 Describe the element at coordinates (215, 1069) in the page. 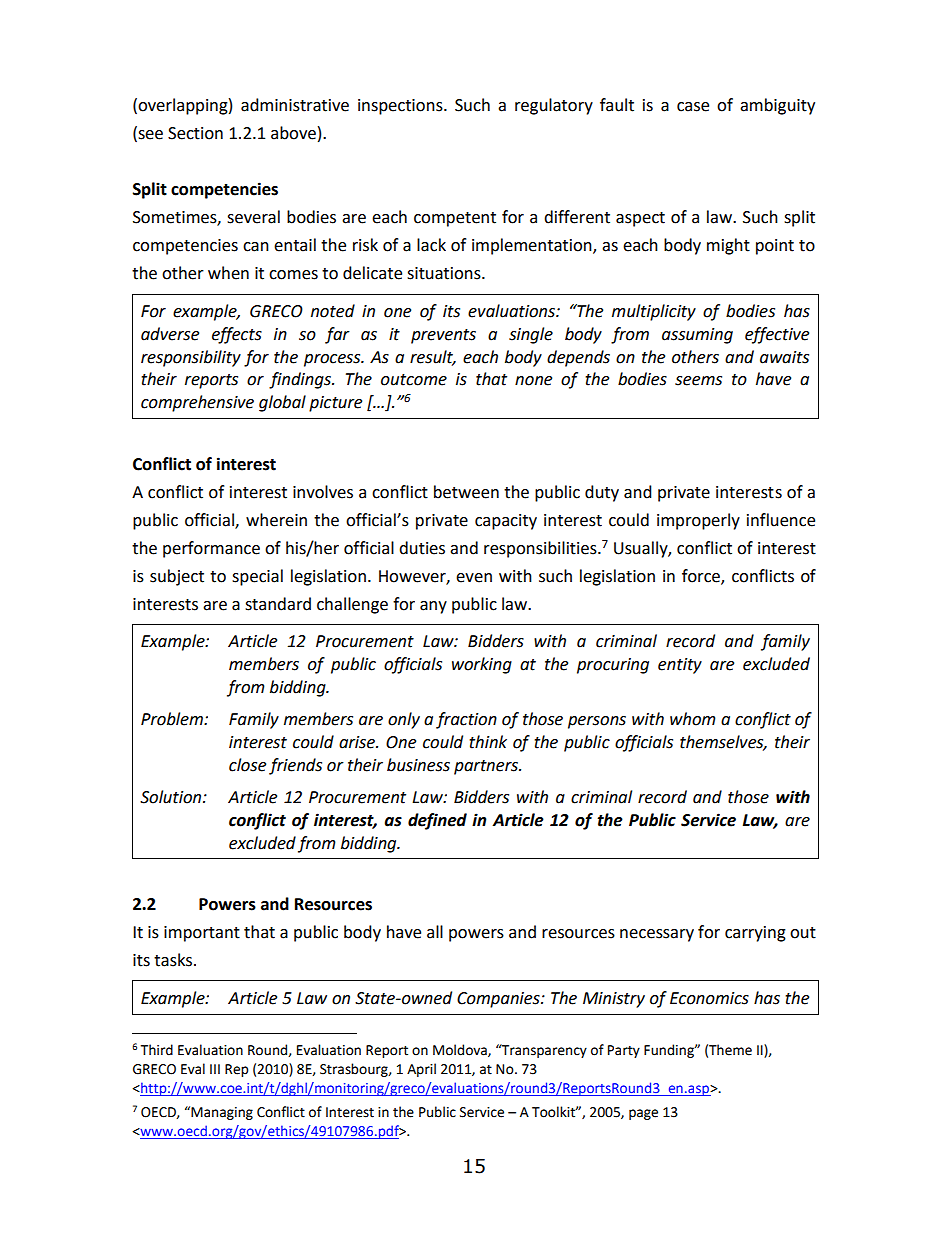

I see `III` at that location.
